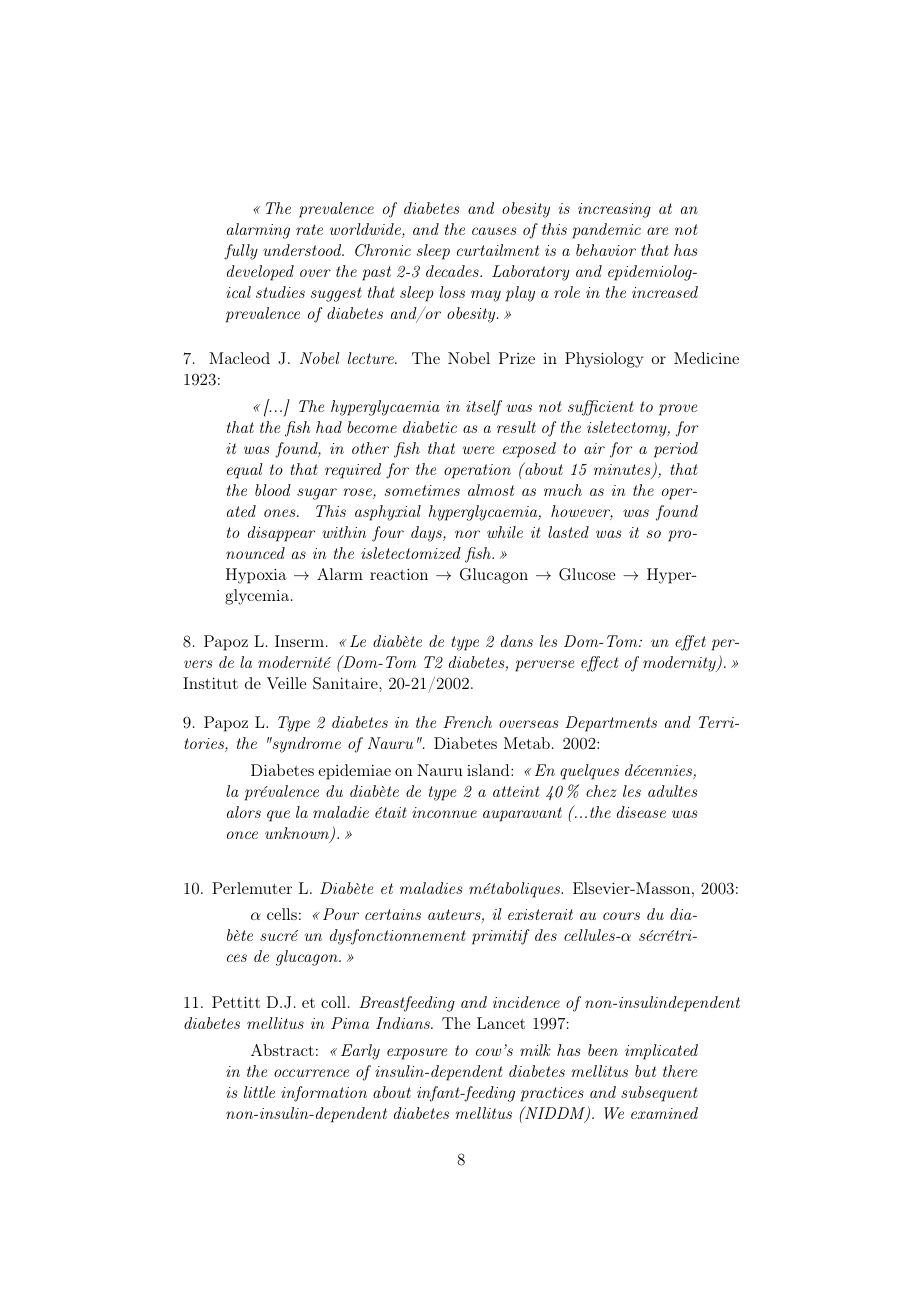  What do you see at coordinates (417, 1054) in the document?
I see `exposure` at bounding box center [417, 1054].
